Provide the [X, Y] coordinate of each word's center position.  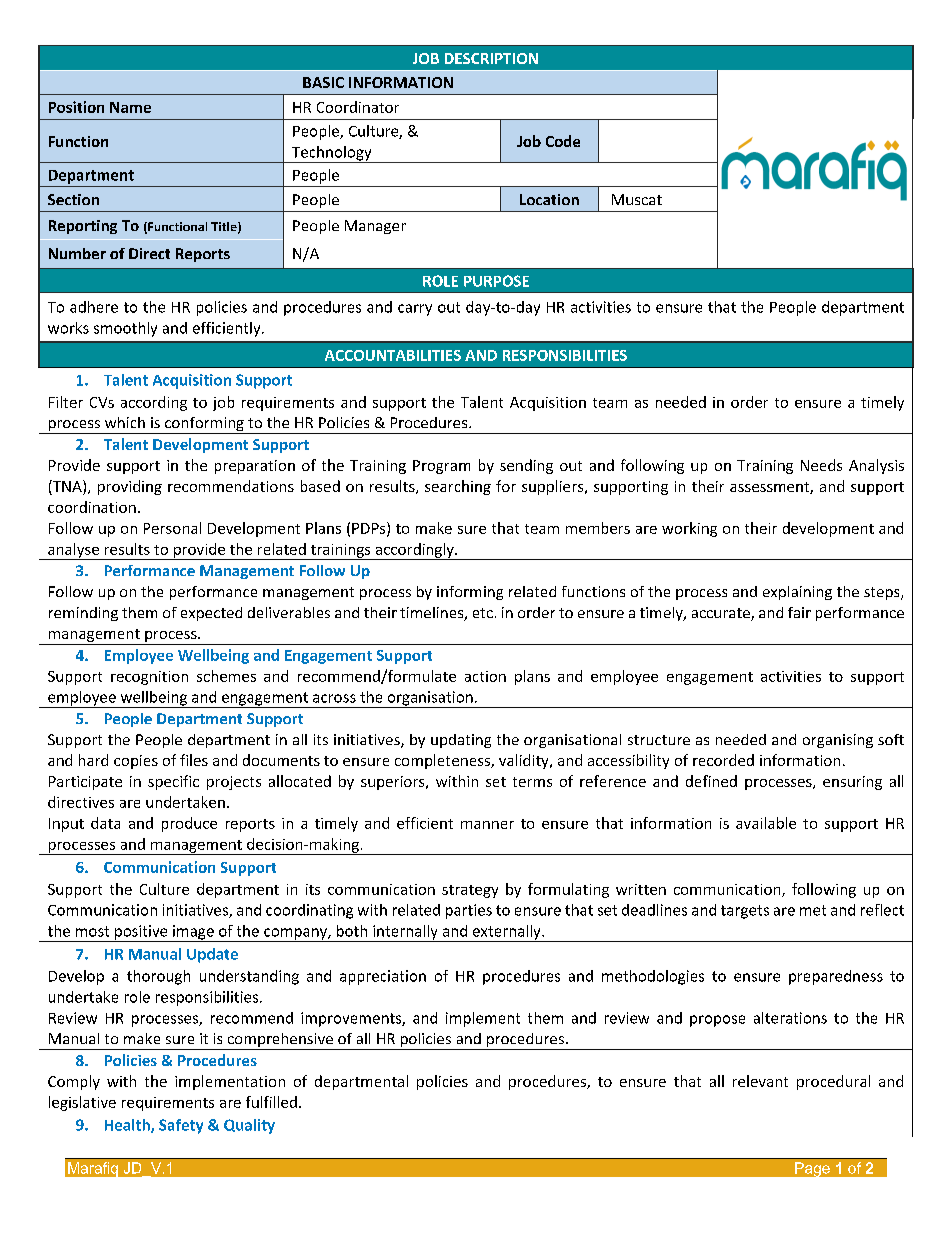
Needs [821, 465]
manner [487, 825]
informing [470, 593]
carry [415, 310]
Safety [181, 1126]
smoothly [125, 329]
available [766, 823]
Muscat [637, 199]
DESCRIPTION [491, 58]
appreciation [383, 977]
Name [130, 107]
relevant [760, 1081]
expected [211, 614]
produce [189, 824]
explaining [797, 593]
